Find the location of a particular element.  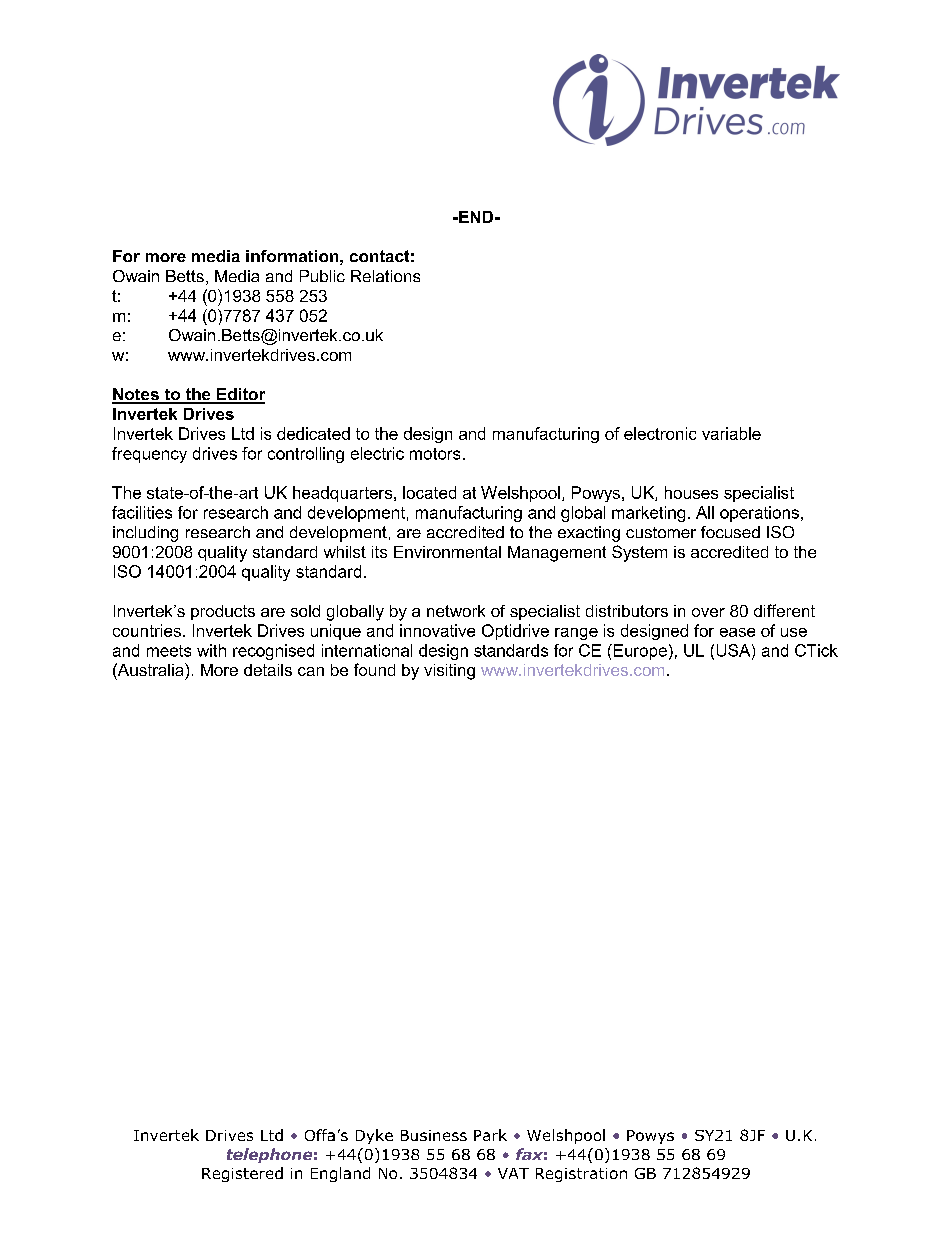

Registration is located at coordinates (581, 1175).
